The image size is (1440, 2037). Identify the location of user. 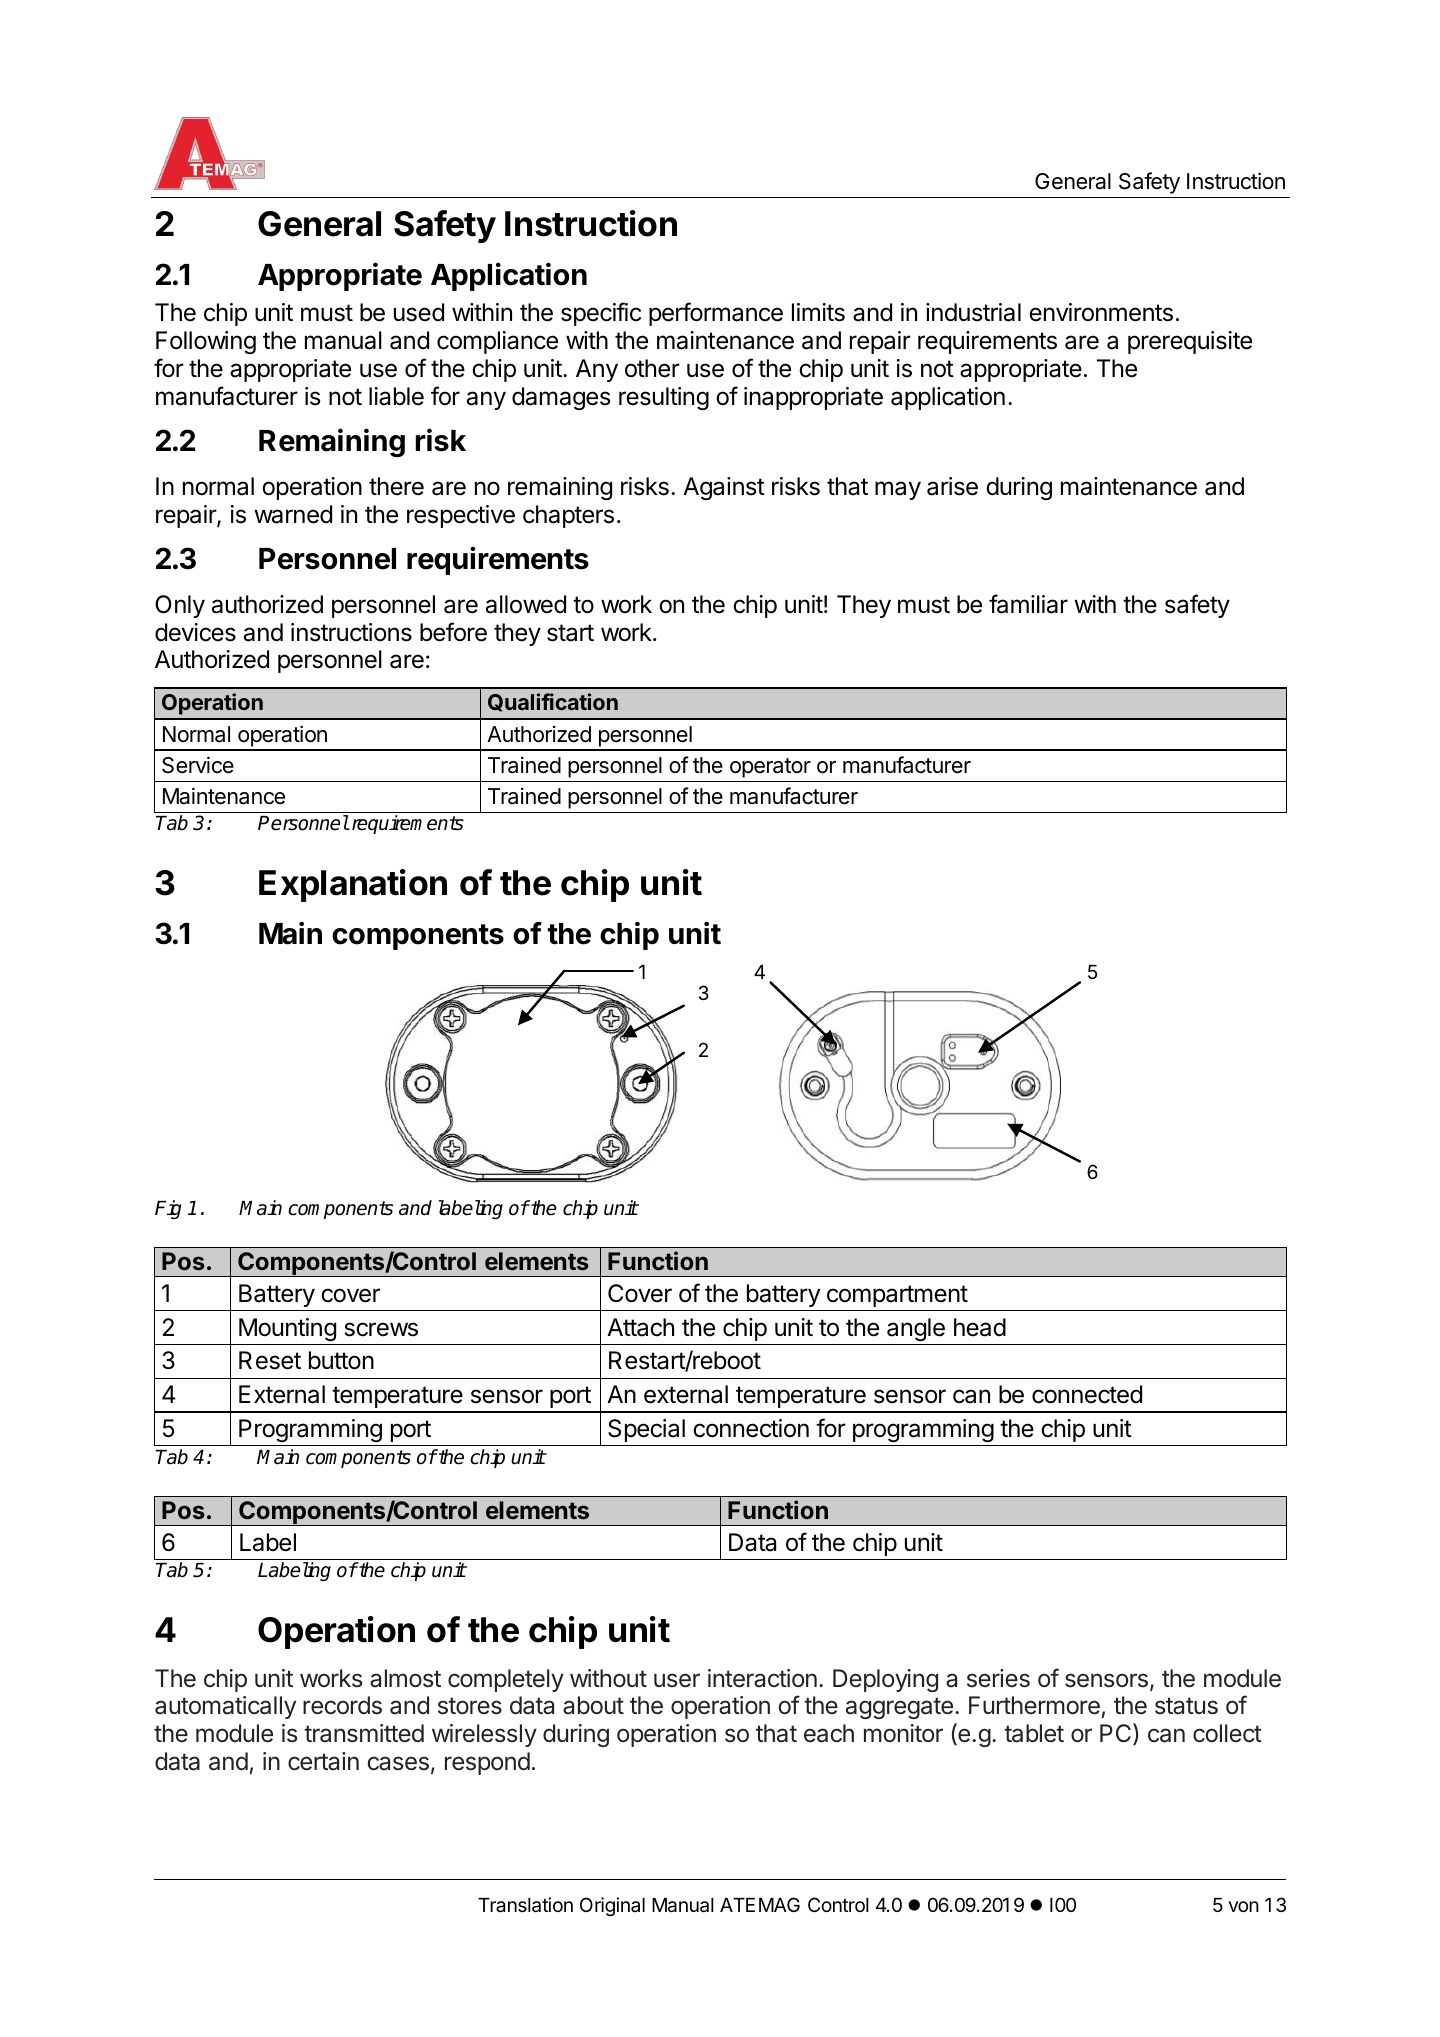
(677, 1680).
